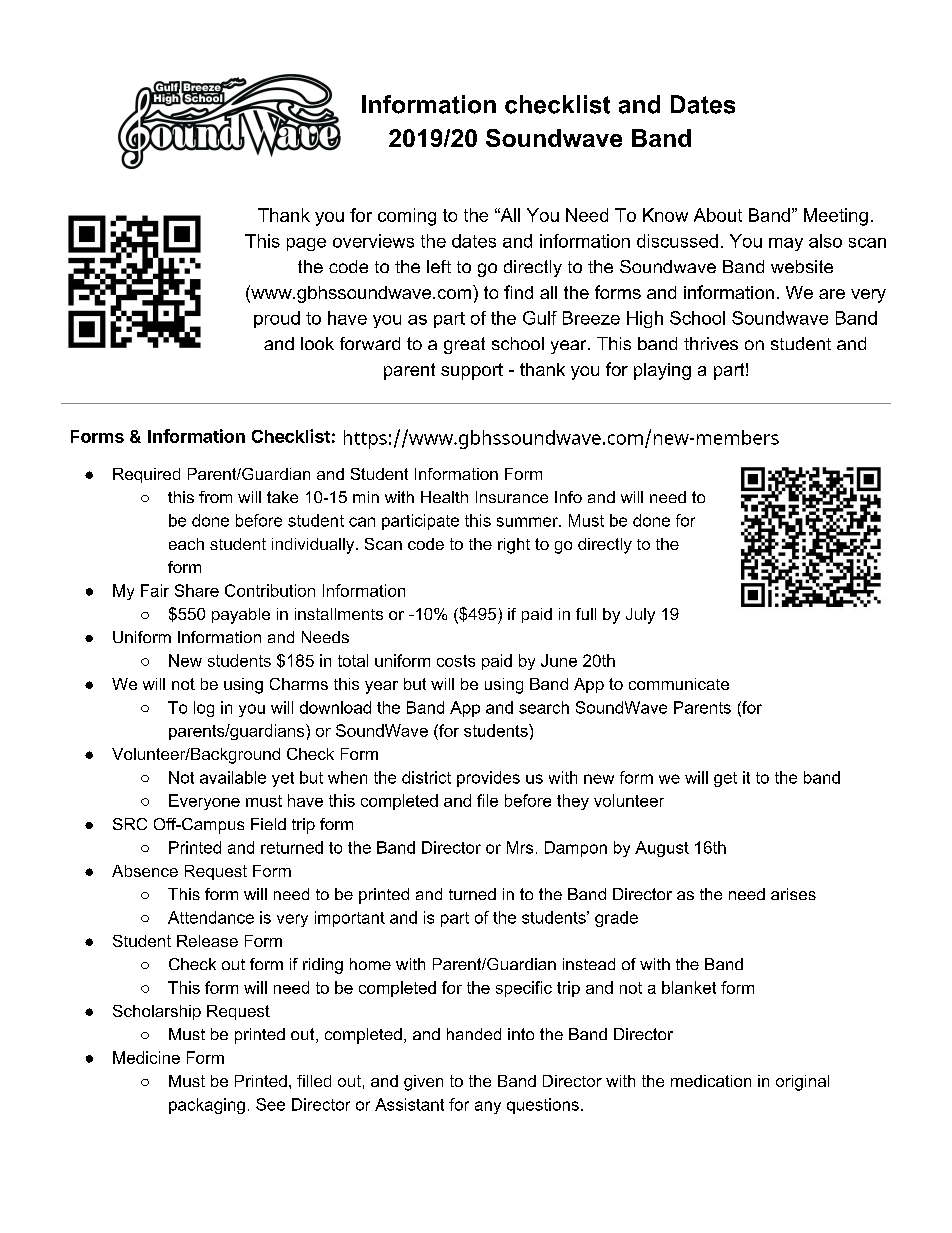  Describe the element at coordinates (241, 616) in the screenshot. I see `payable` at that location.
